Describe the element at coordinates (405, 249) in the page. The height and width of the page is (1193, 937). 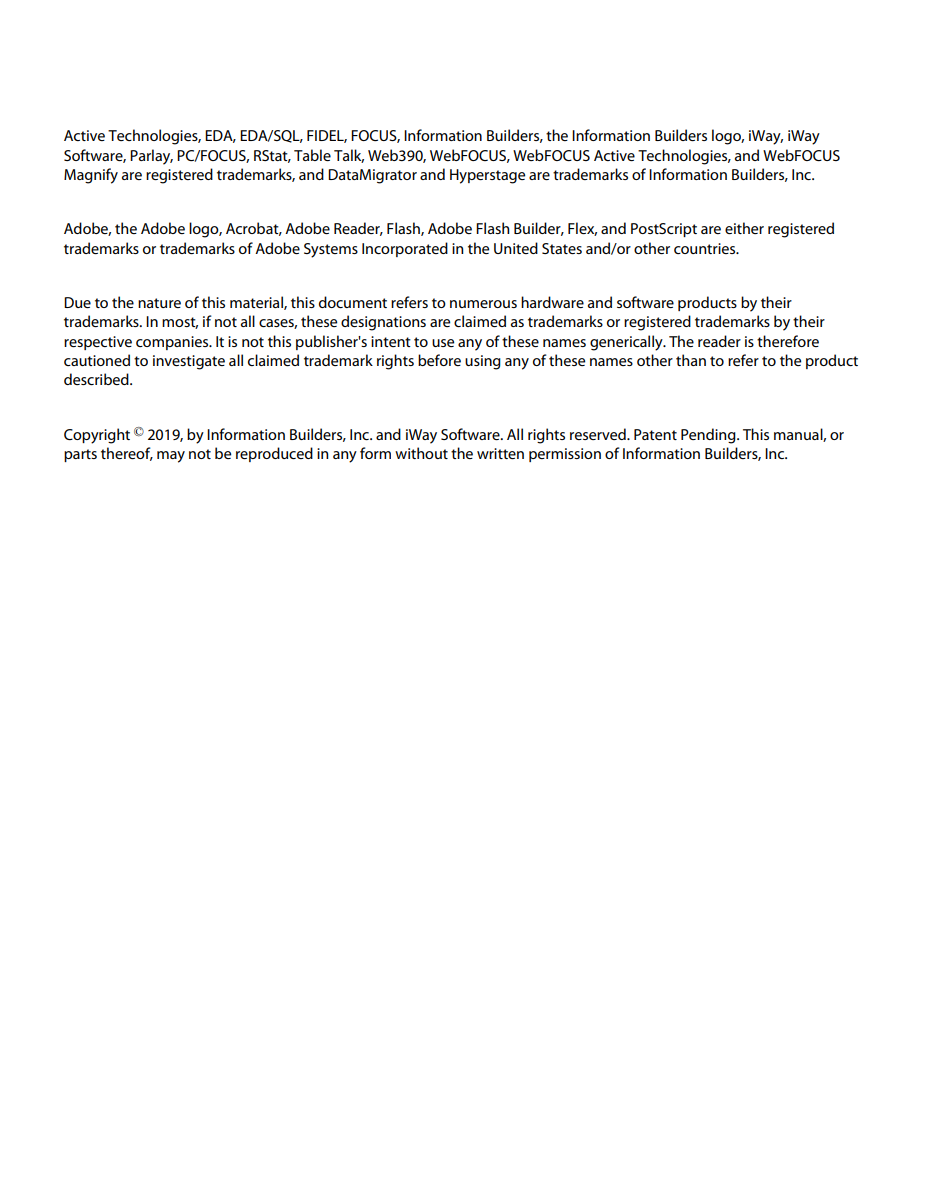
I see `Incorporated` at that location.
